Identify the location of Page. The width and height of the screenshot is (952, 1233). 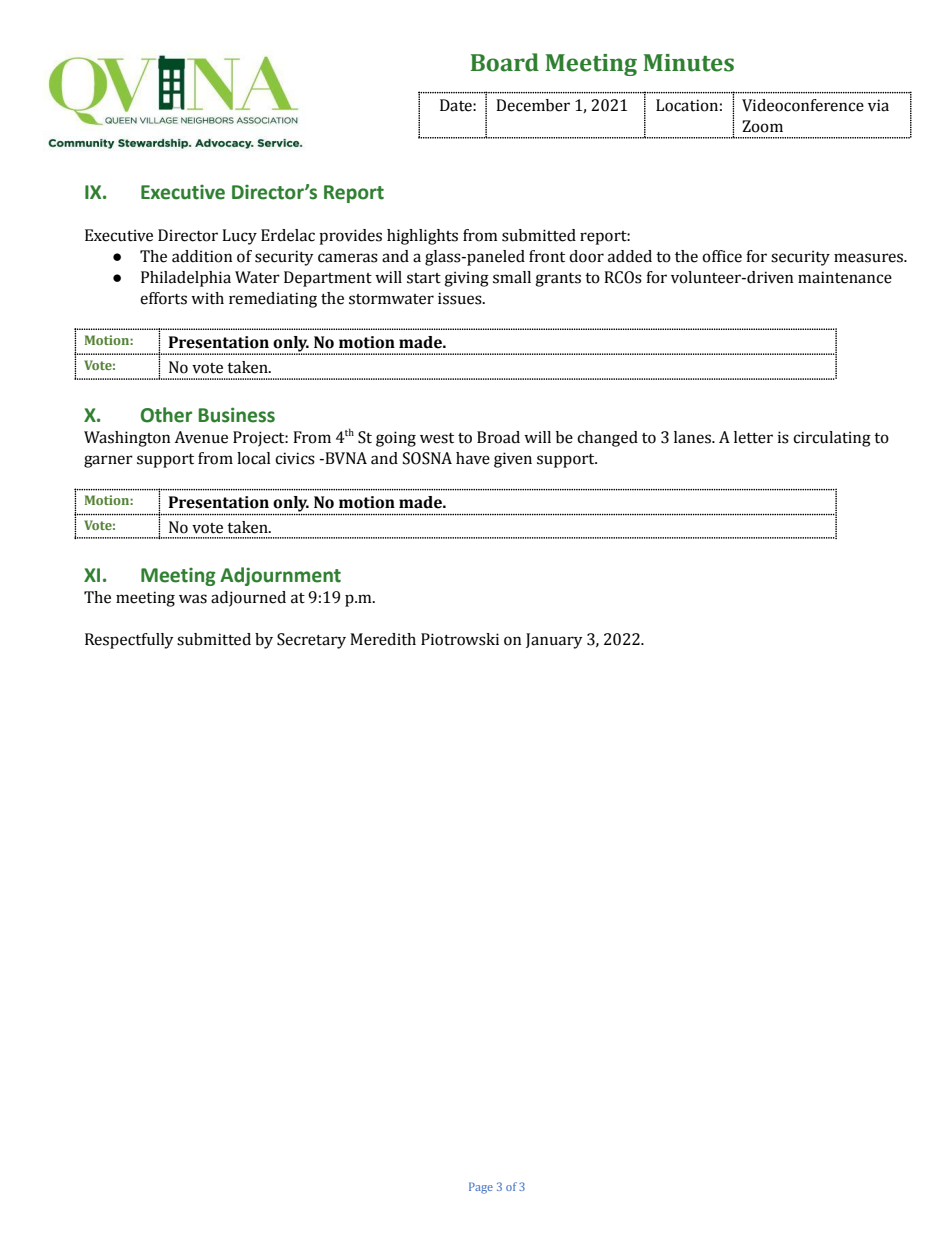
(481, 1188).
